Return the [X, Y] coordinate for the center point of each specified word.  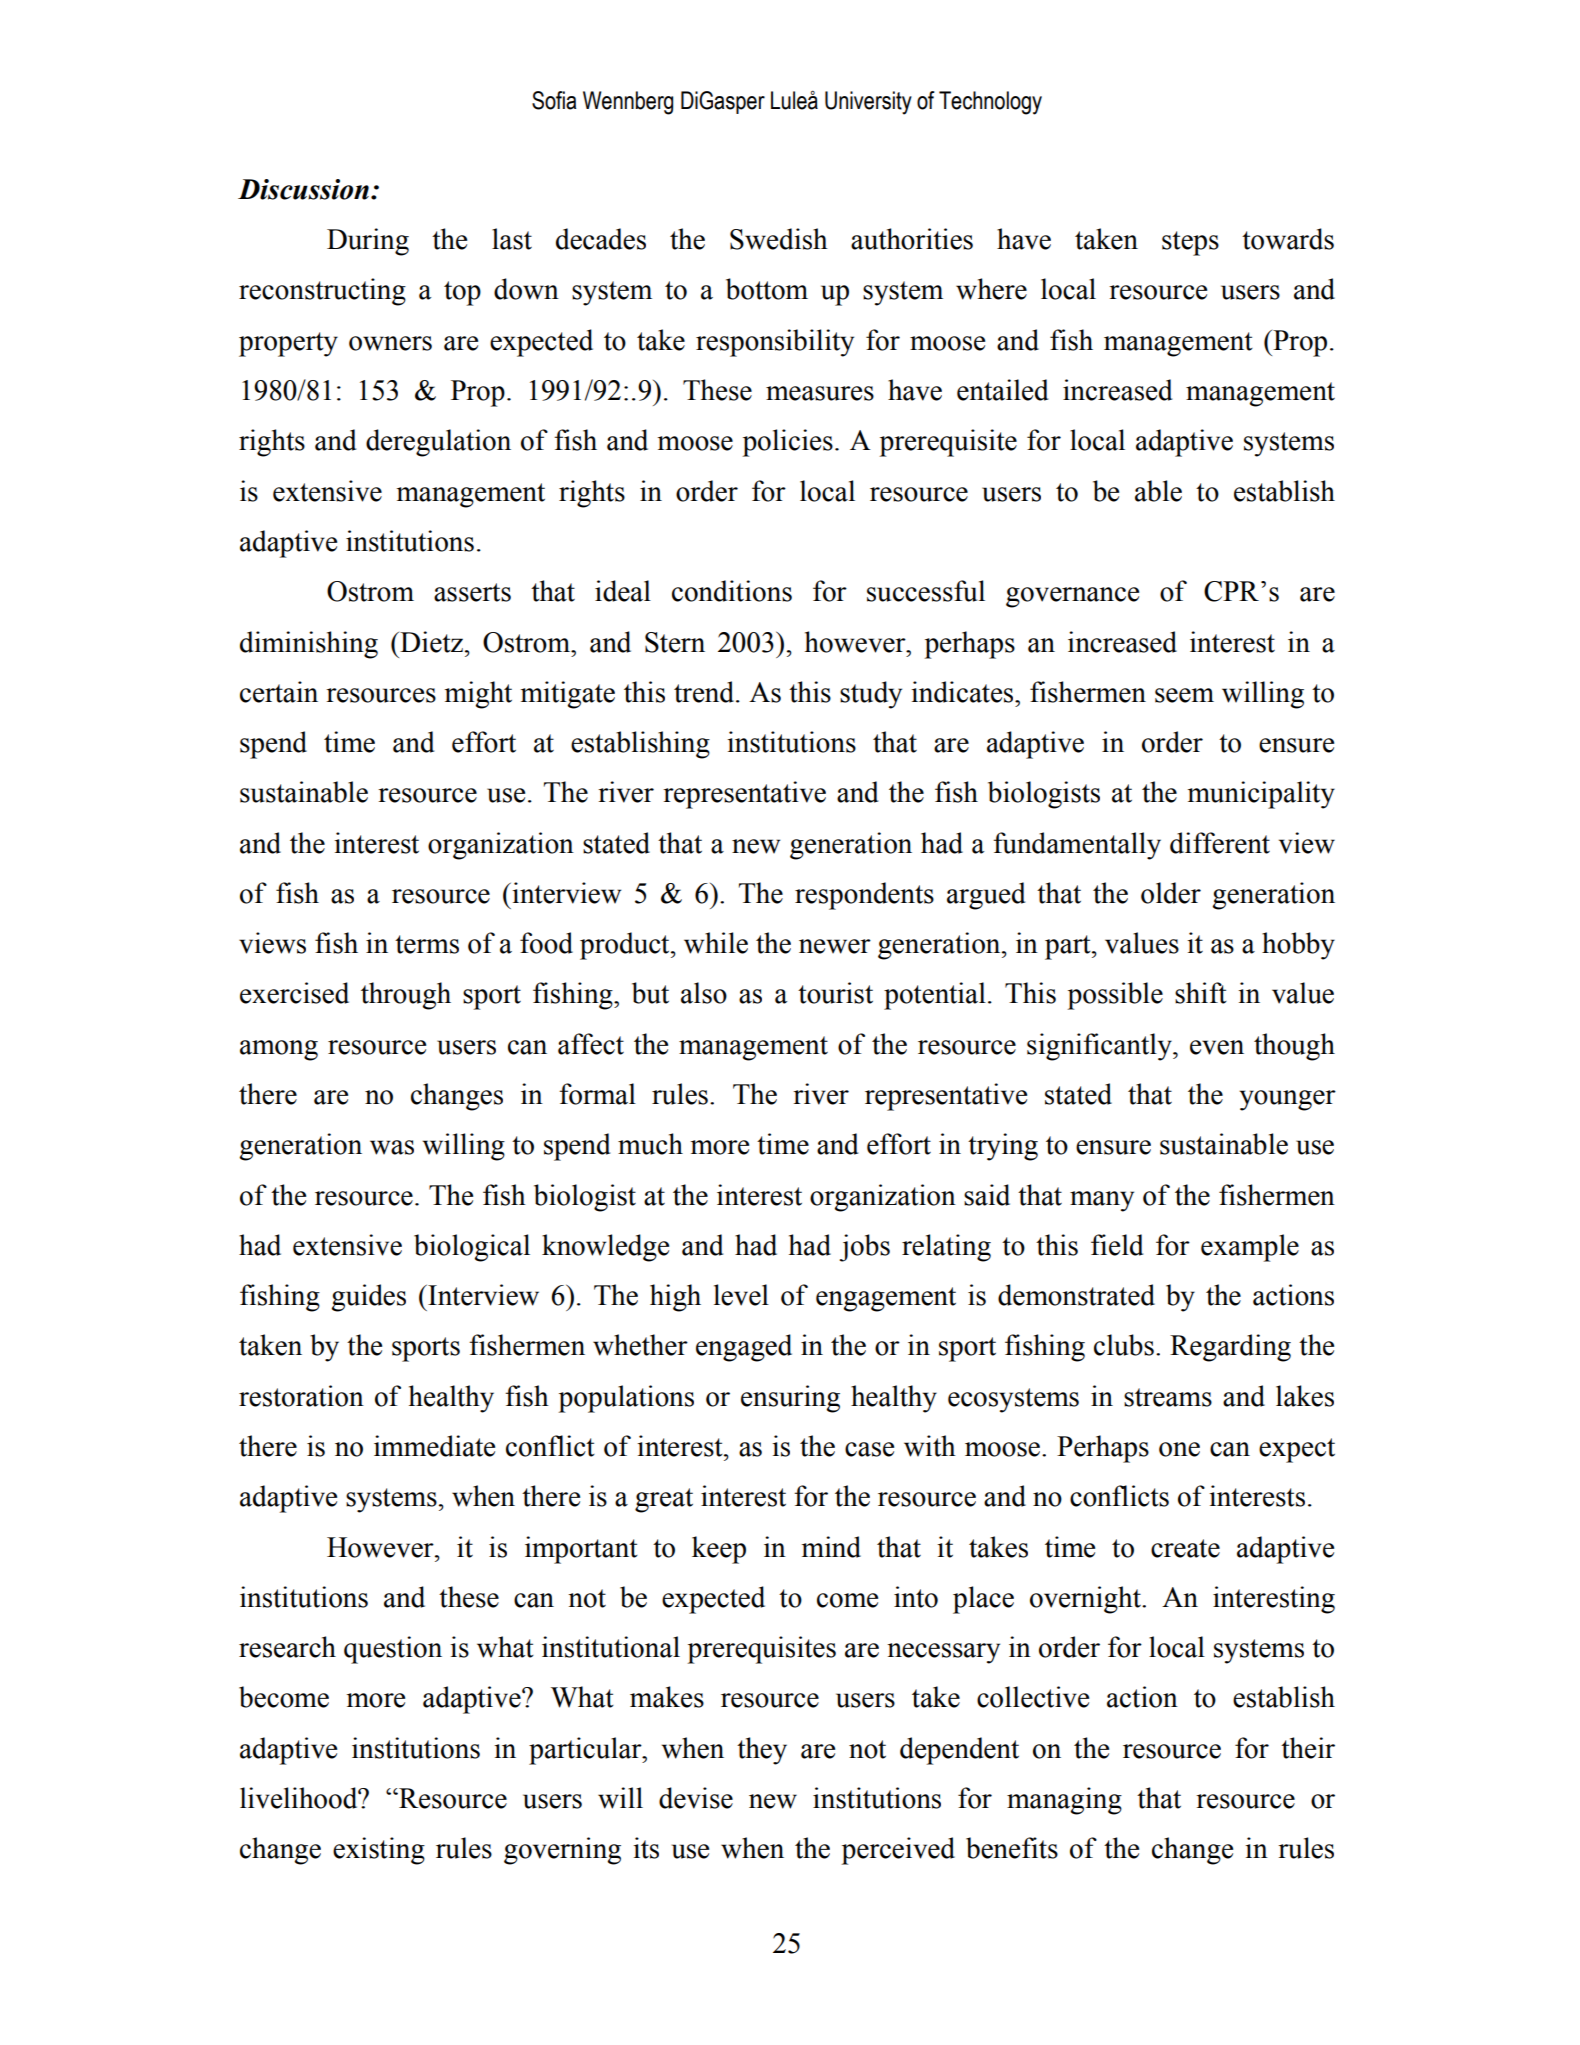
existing [379, 1851]
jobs [864, 1248]
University [868, 103]
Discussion [303, 189]
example [1250, 1248]
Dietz [430, 642]
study [871, 695]
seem [1184, 695]
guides [368, 1298]
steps [1190, 243]
